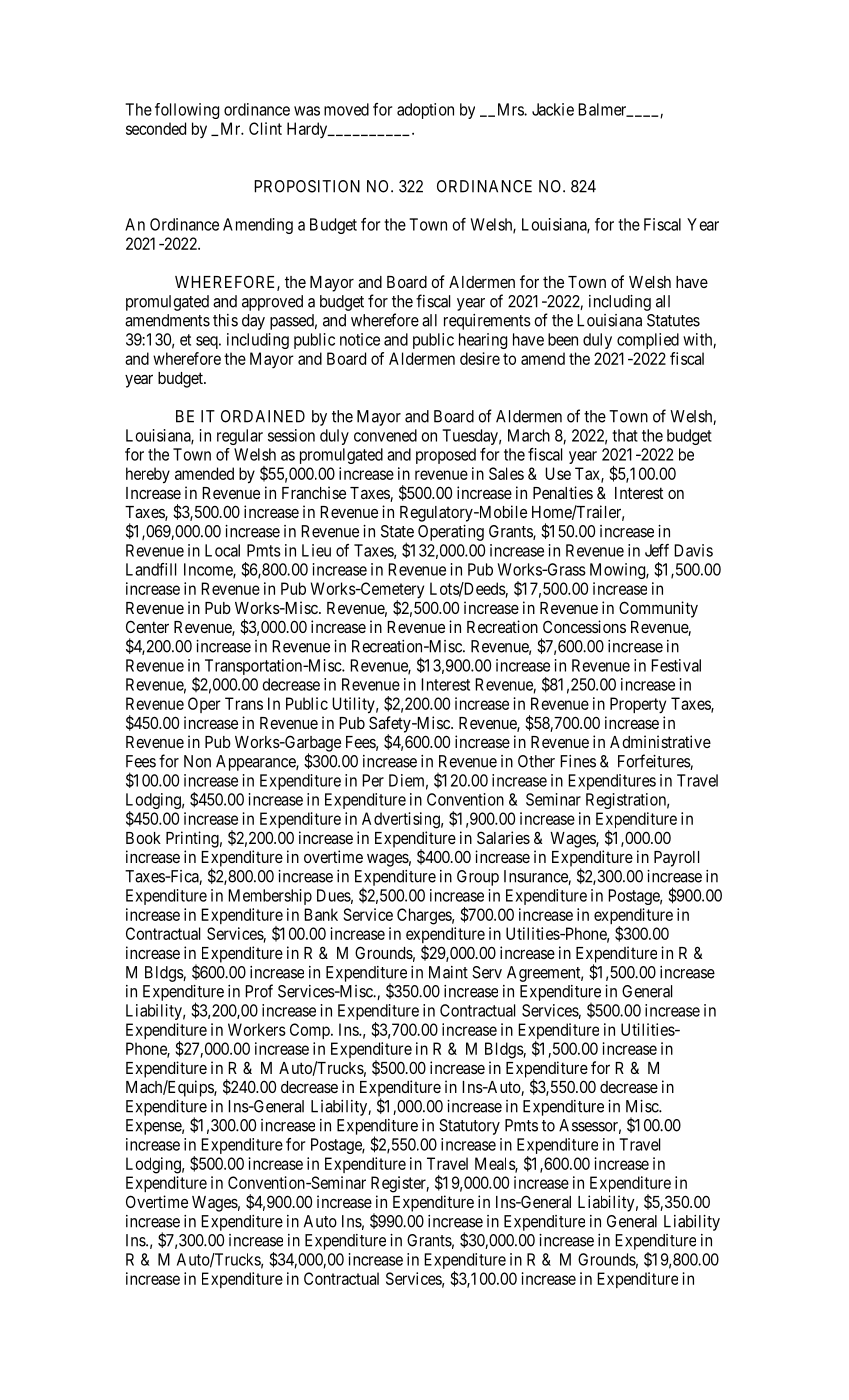 The image size is (849, 1400). I want to click on desire, so click(480, 358).
